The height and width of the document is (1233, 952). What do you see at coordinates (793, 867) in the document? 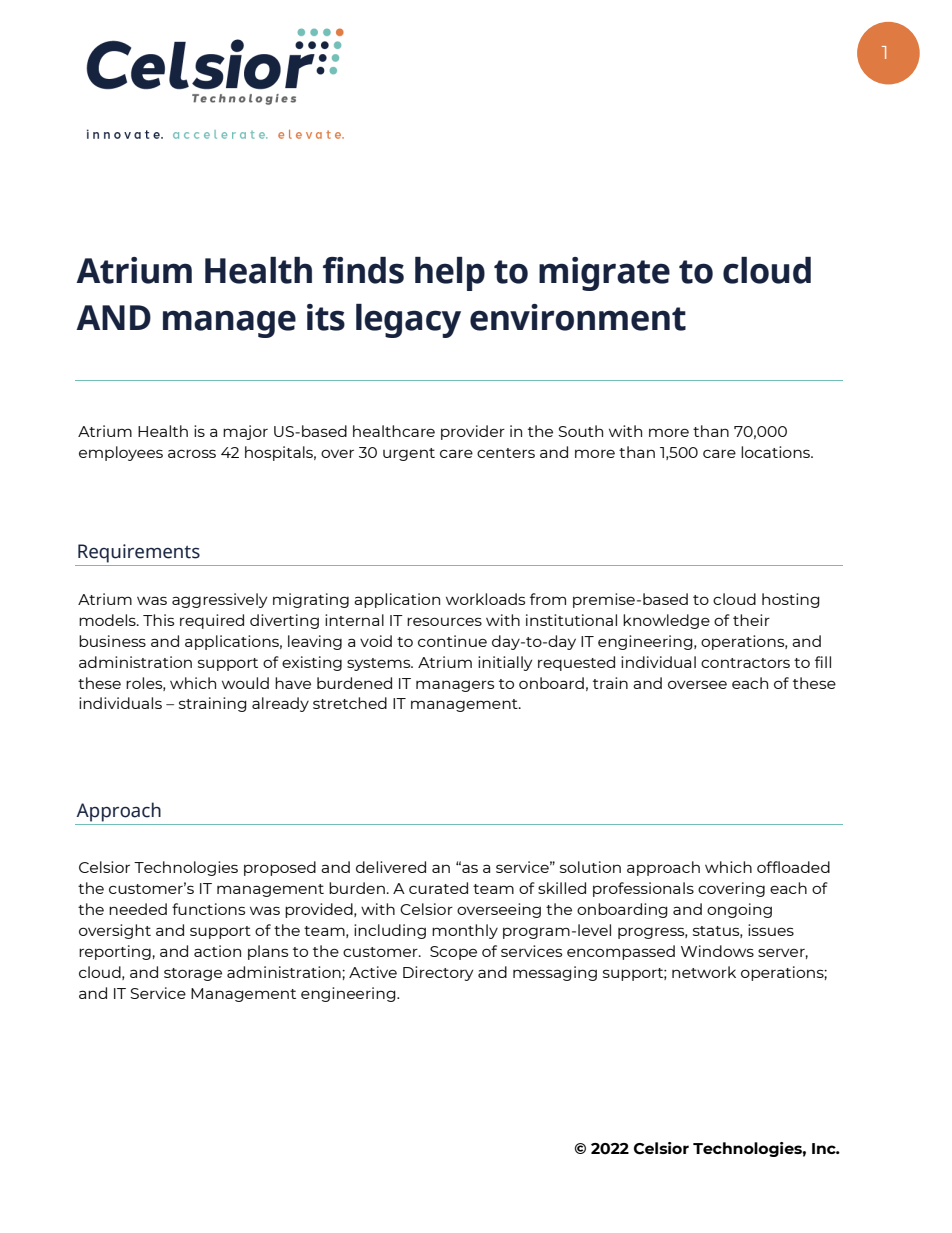
I see `offloaded` at bounding box center [793, 867].
